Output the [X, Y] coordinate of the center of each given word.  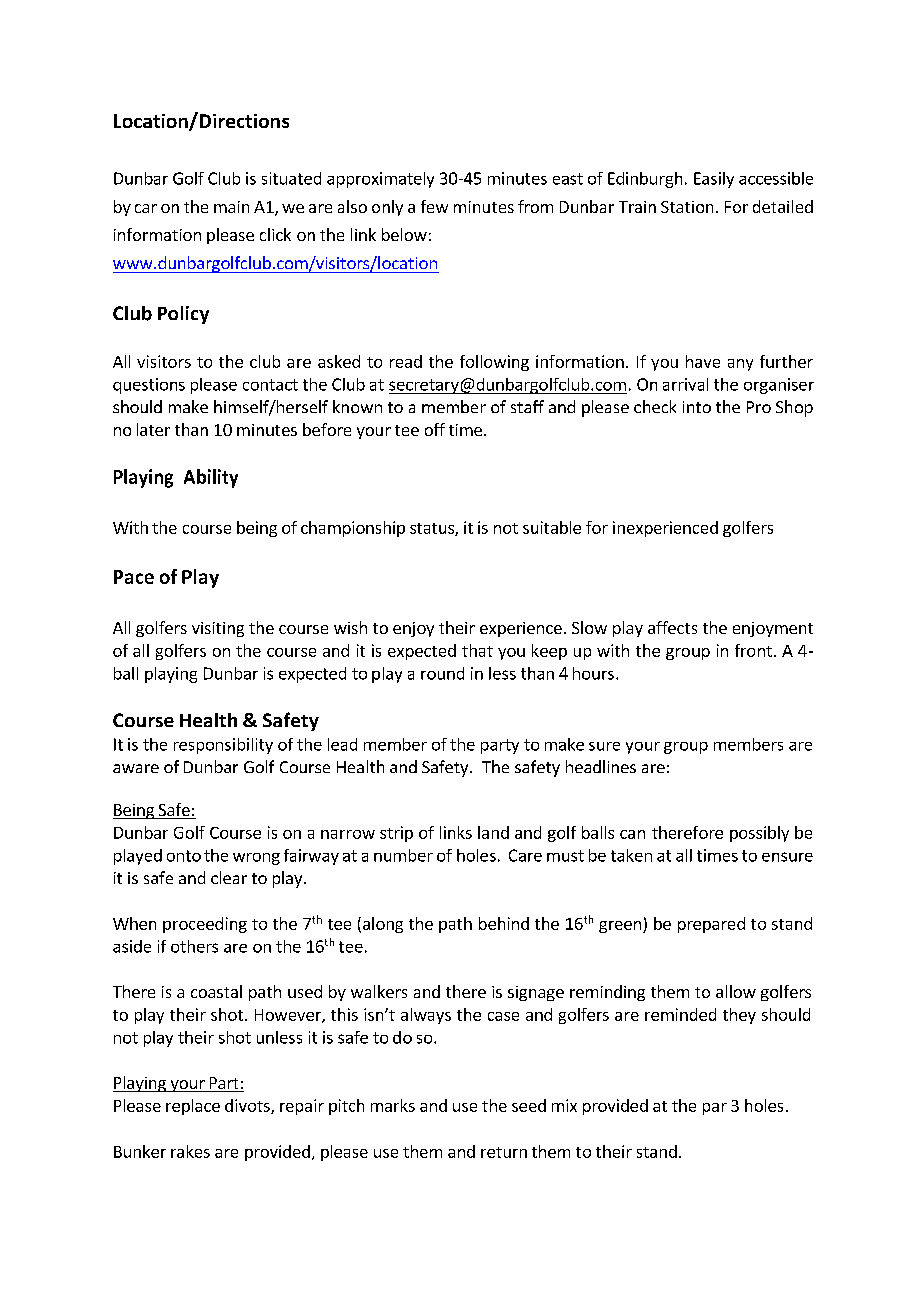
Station [687, 207]
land [493, 832]
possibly [759, 834]
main [231, 207]
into [697, 407]
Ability [211, 478]
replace [193, 1107]
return [504, 1152]
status [433, 529]
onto [184, 856]
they [739, 1016]
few [434, 206]
